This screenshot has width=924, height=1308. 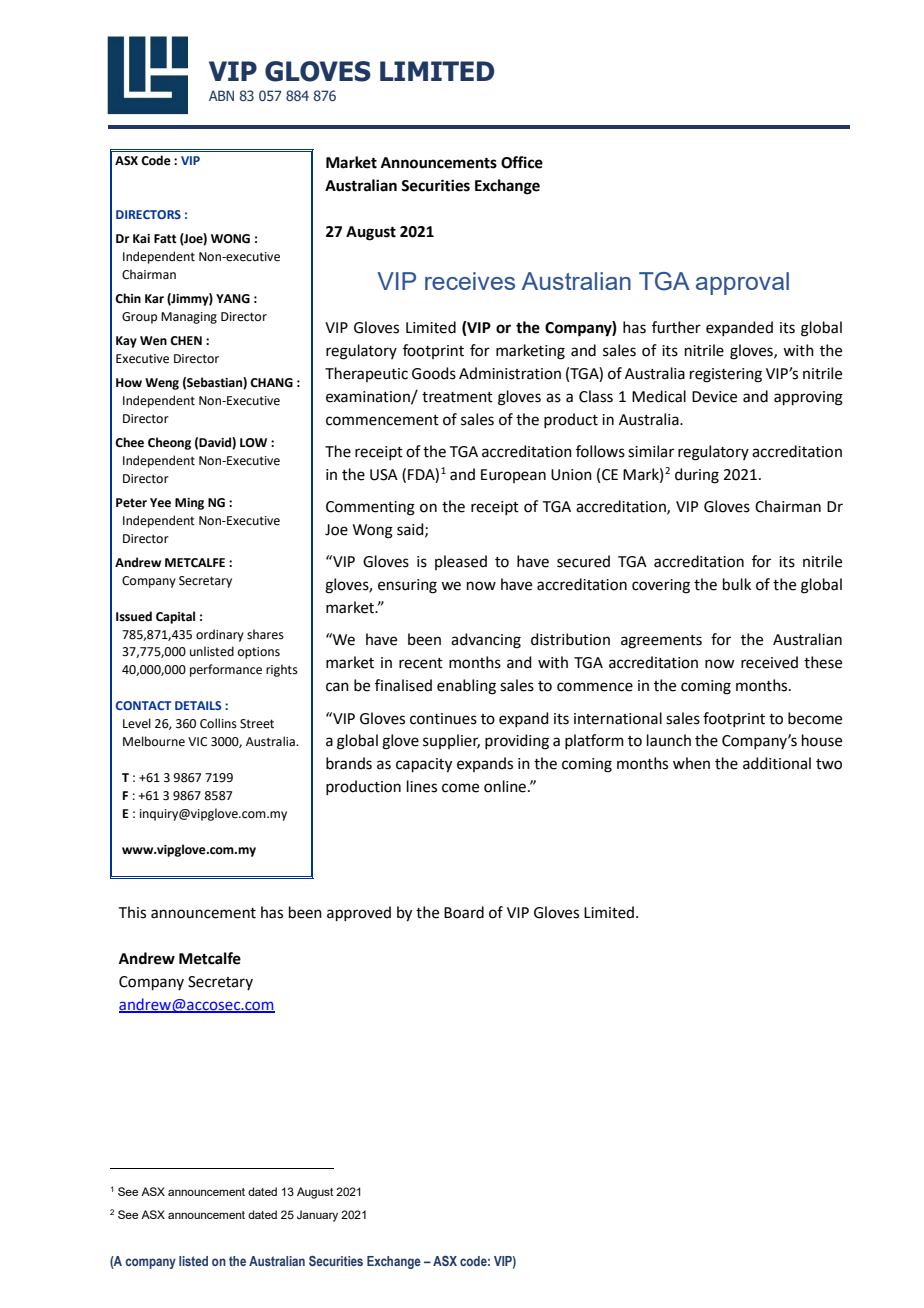 What do you see at coordinates (522, 162) in the screenshot?
I see `Office` at bounding box center [522, 162].
